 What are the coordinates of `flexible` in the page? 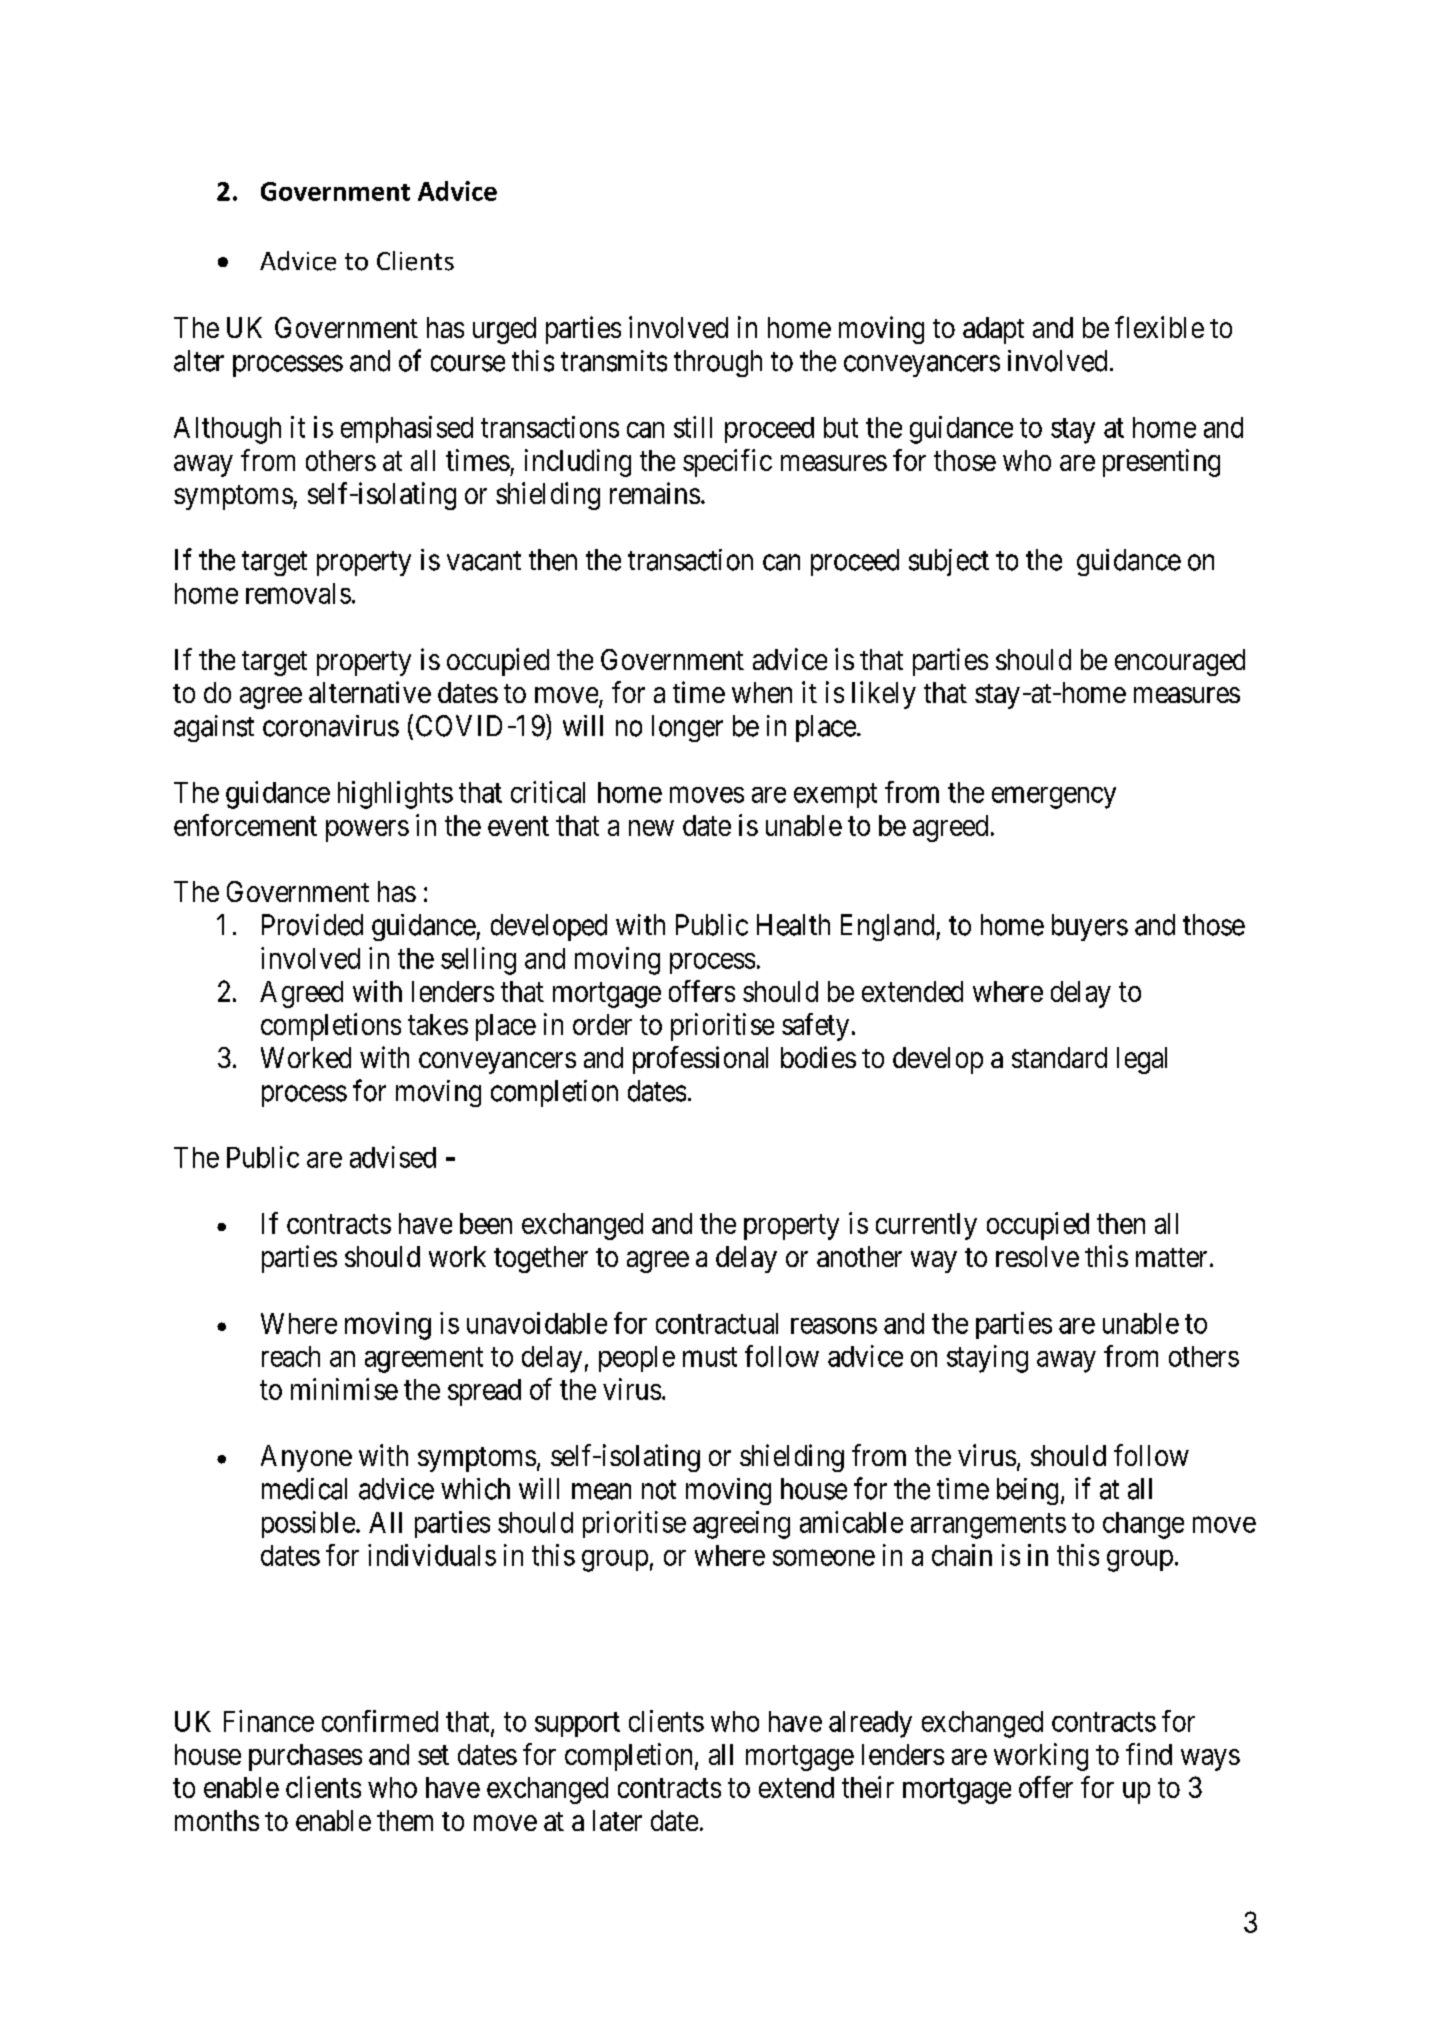 It's located at (1159, 327).
